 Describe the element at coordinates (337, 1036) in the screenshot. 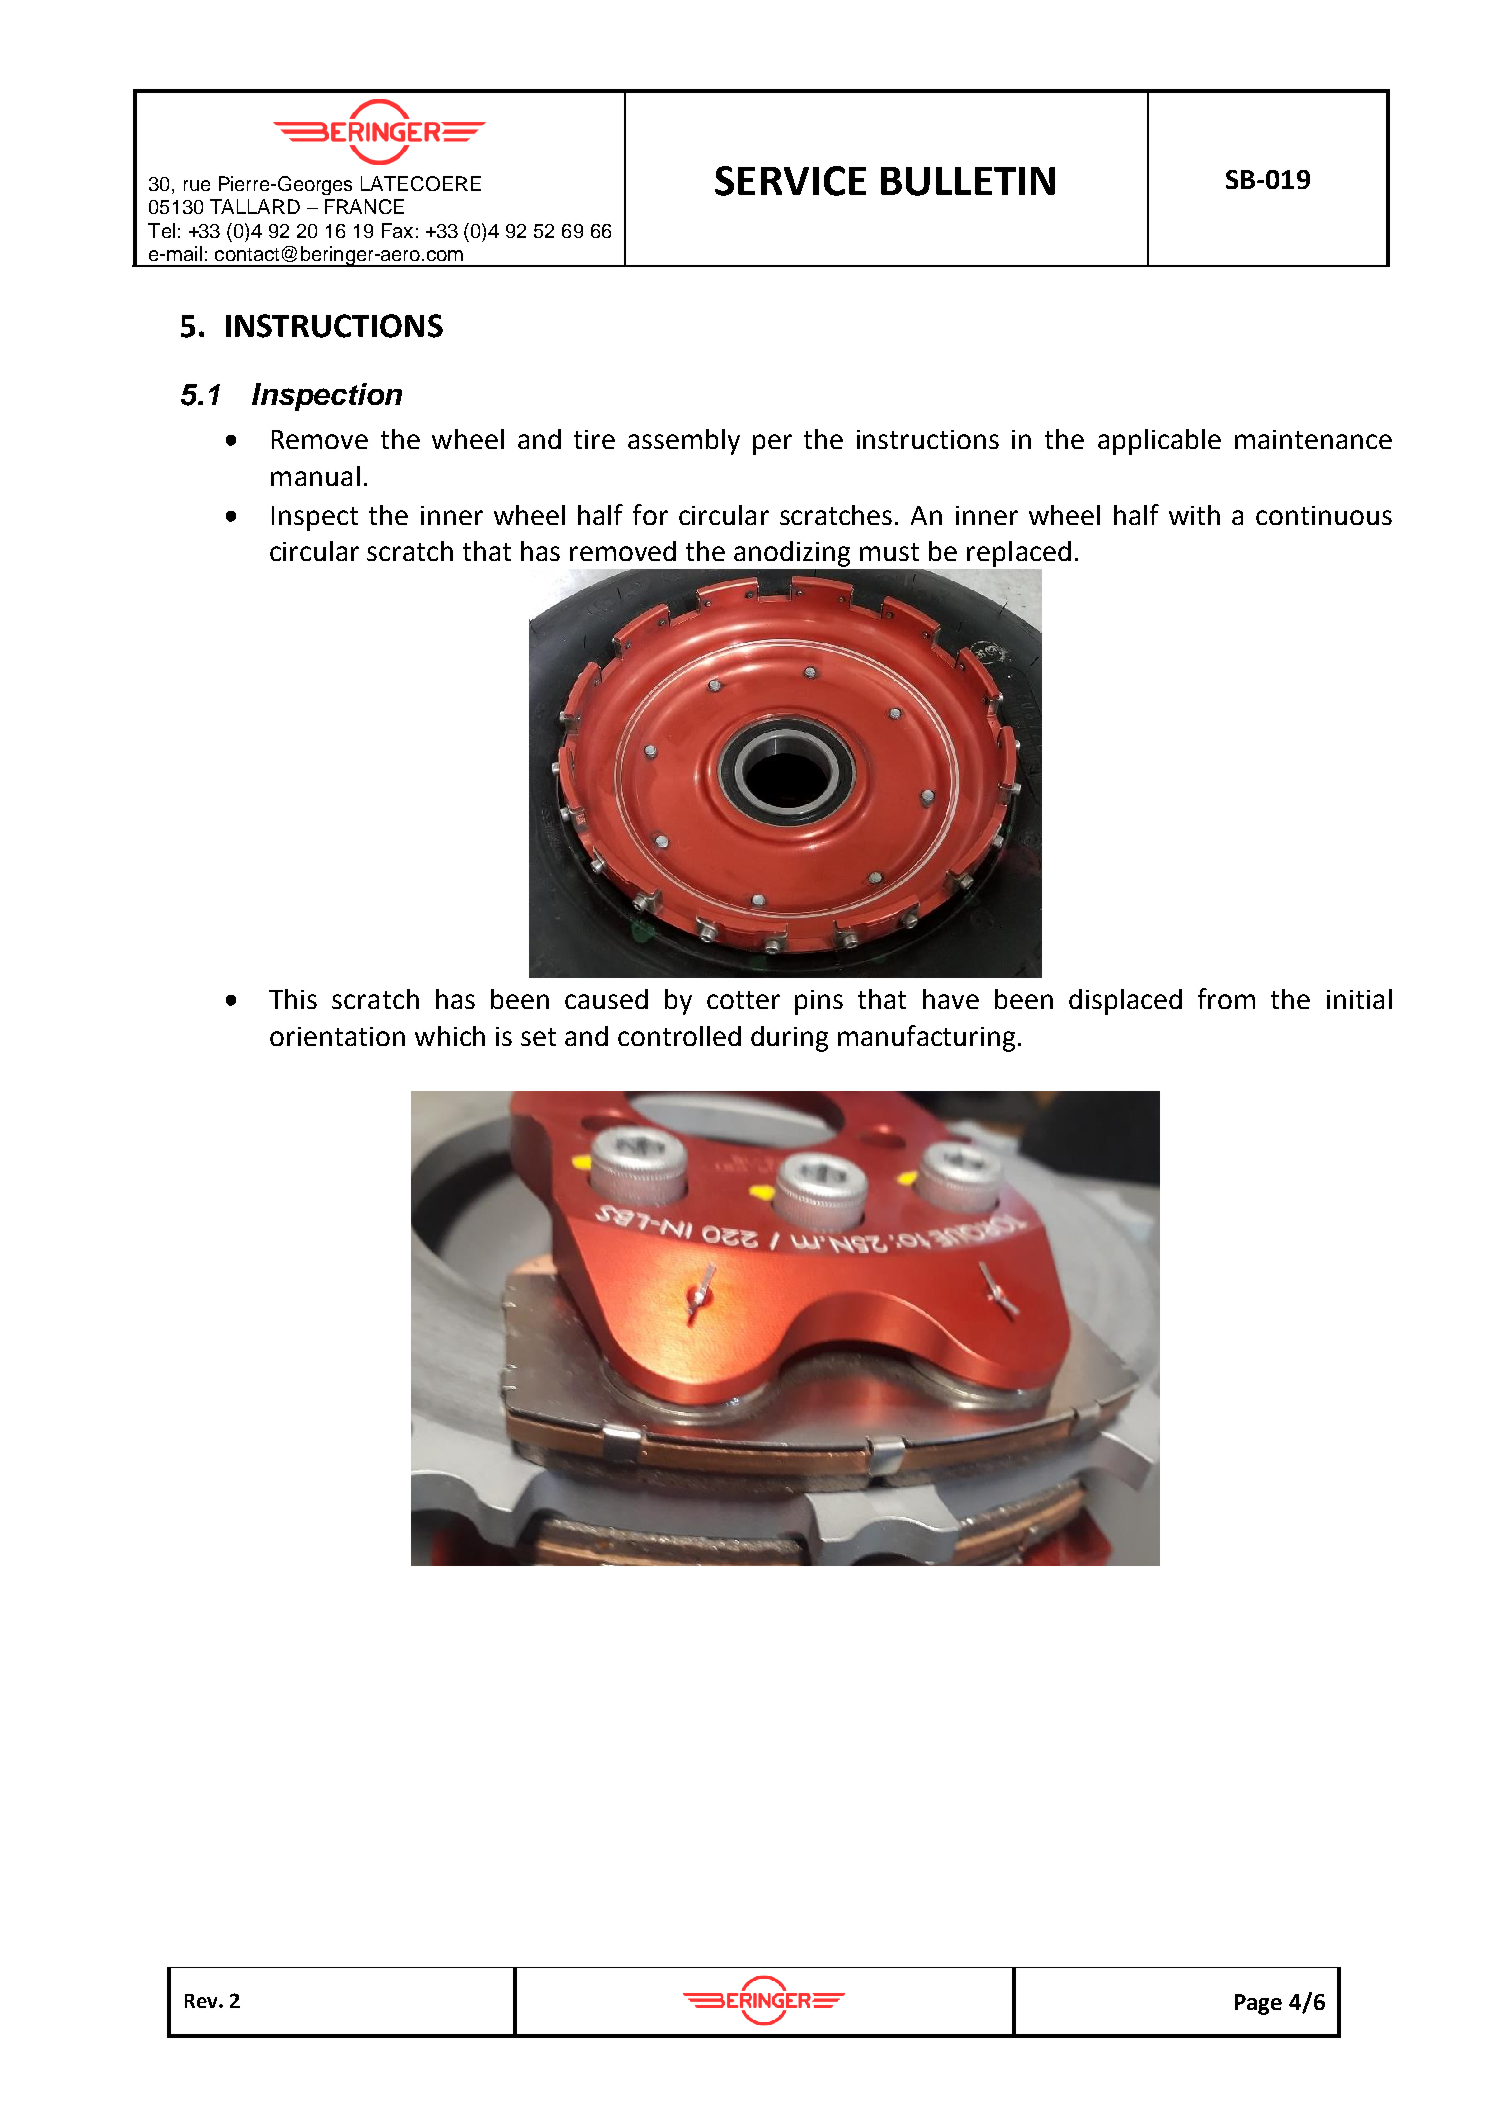

I see `orientation` at that location.
